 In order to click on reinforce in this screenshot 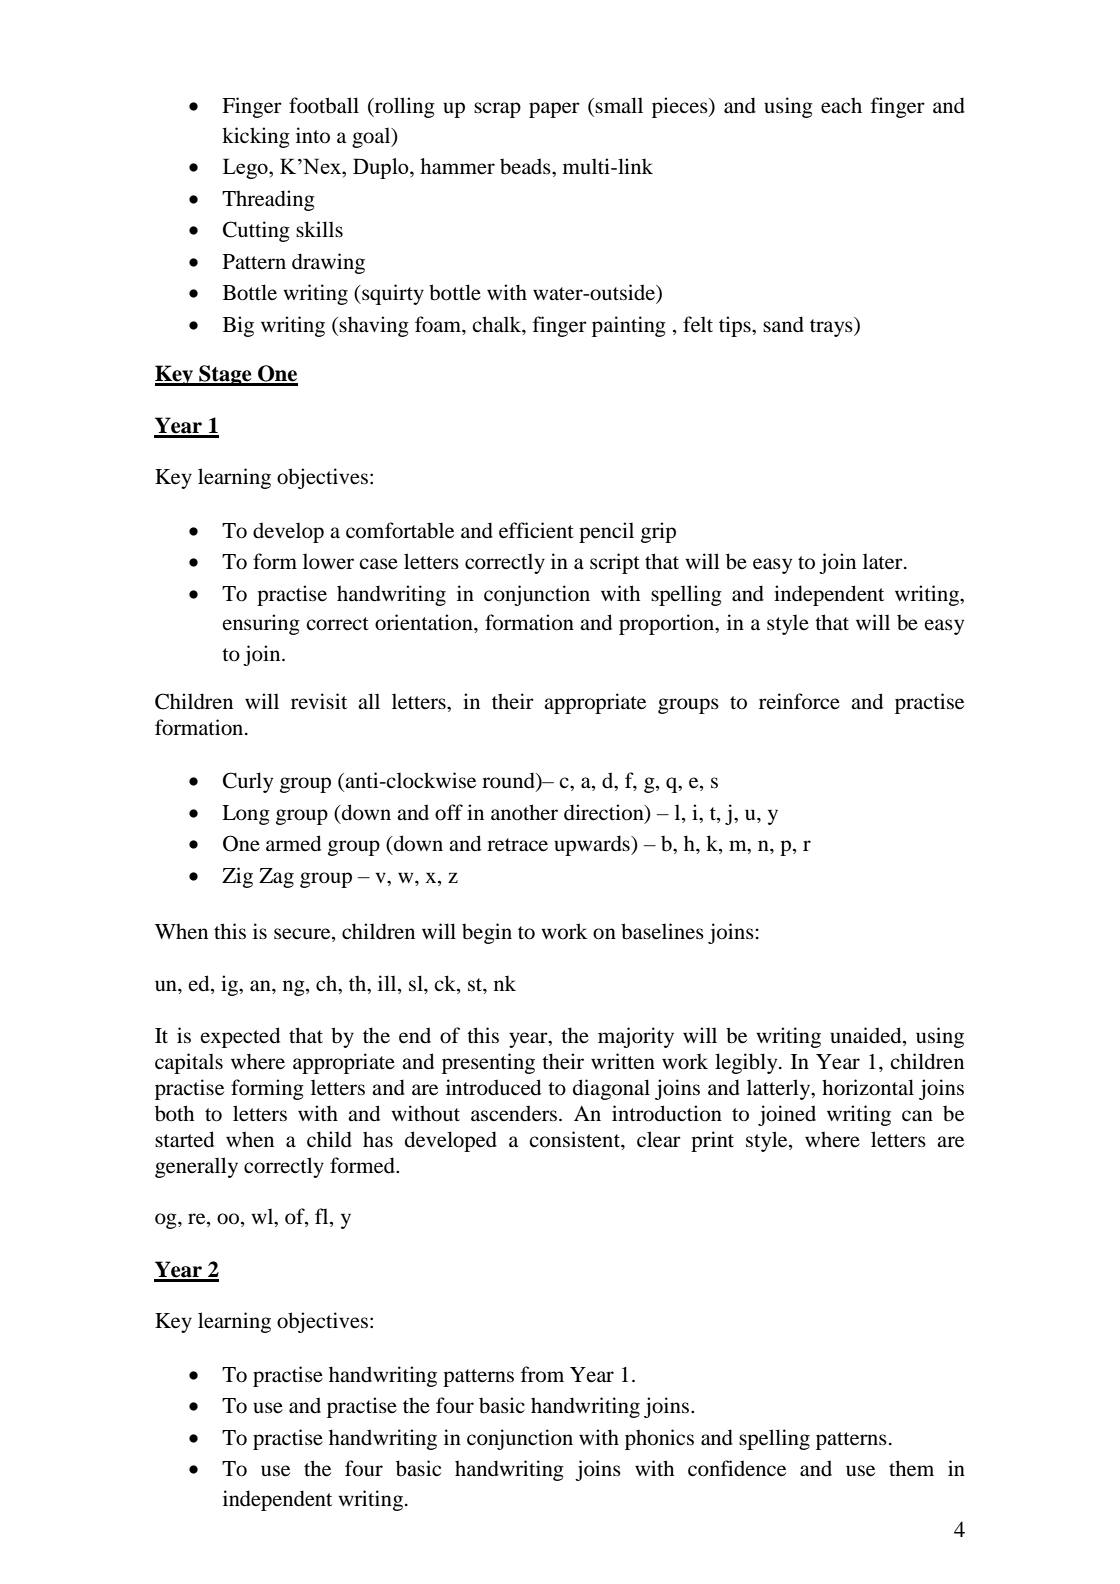, I will do `click(799, 701)`.
